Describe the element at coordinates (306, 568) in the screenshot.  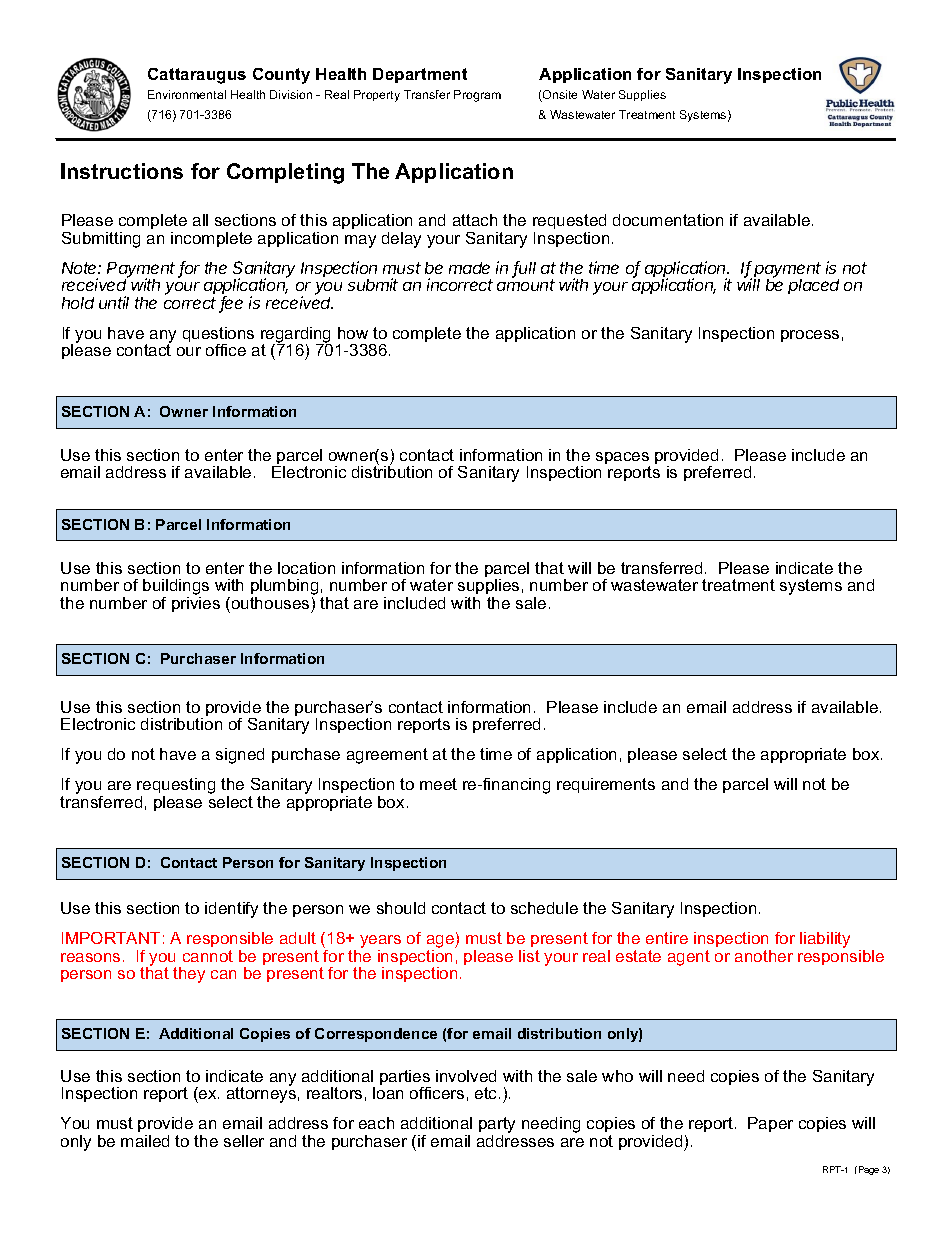
I see `location` at that location.
